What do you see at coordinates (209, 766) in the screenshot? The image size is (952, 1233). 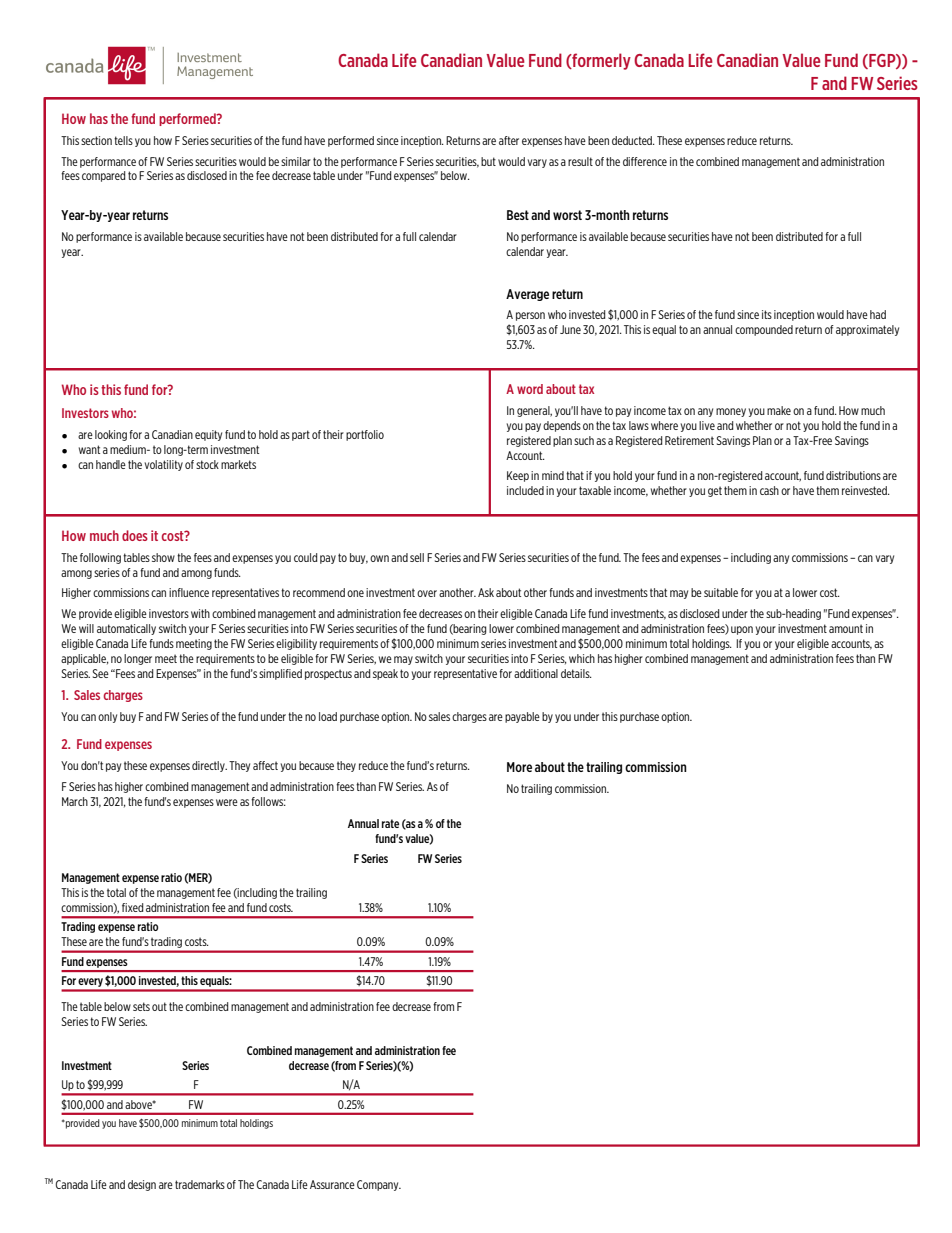 I see `directly` at bounding box center [209, 766].
